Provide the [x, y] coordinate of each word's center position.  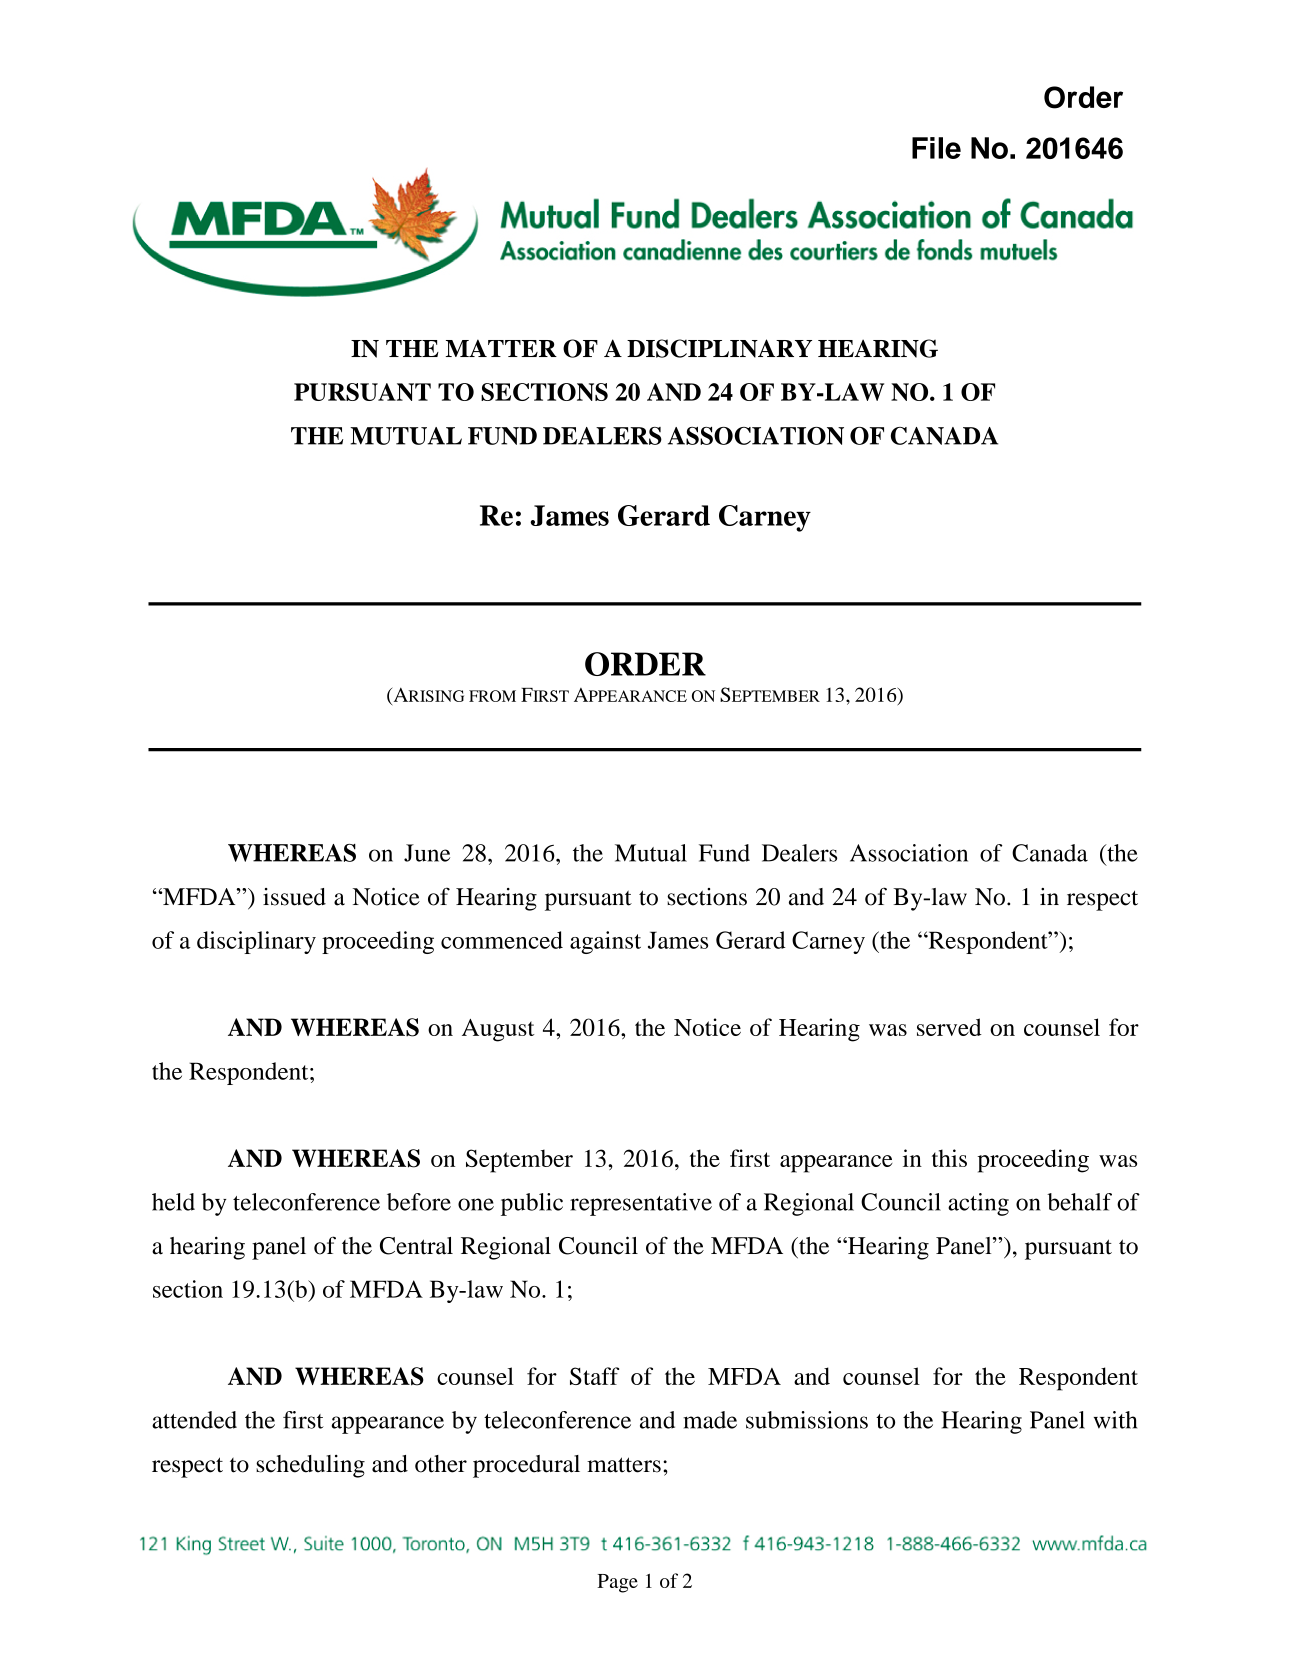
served [949, 1027]
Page [617, 1583]
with [1115, 1420]
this [949, 1158]
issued [294, 897]
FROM [492, 696]
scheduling [310, 1466]
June [427, 853]
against [605, 942]
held [173, 1202]
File [936, 148]
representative [641, 1204]
